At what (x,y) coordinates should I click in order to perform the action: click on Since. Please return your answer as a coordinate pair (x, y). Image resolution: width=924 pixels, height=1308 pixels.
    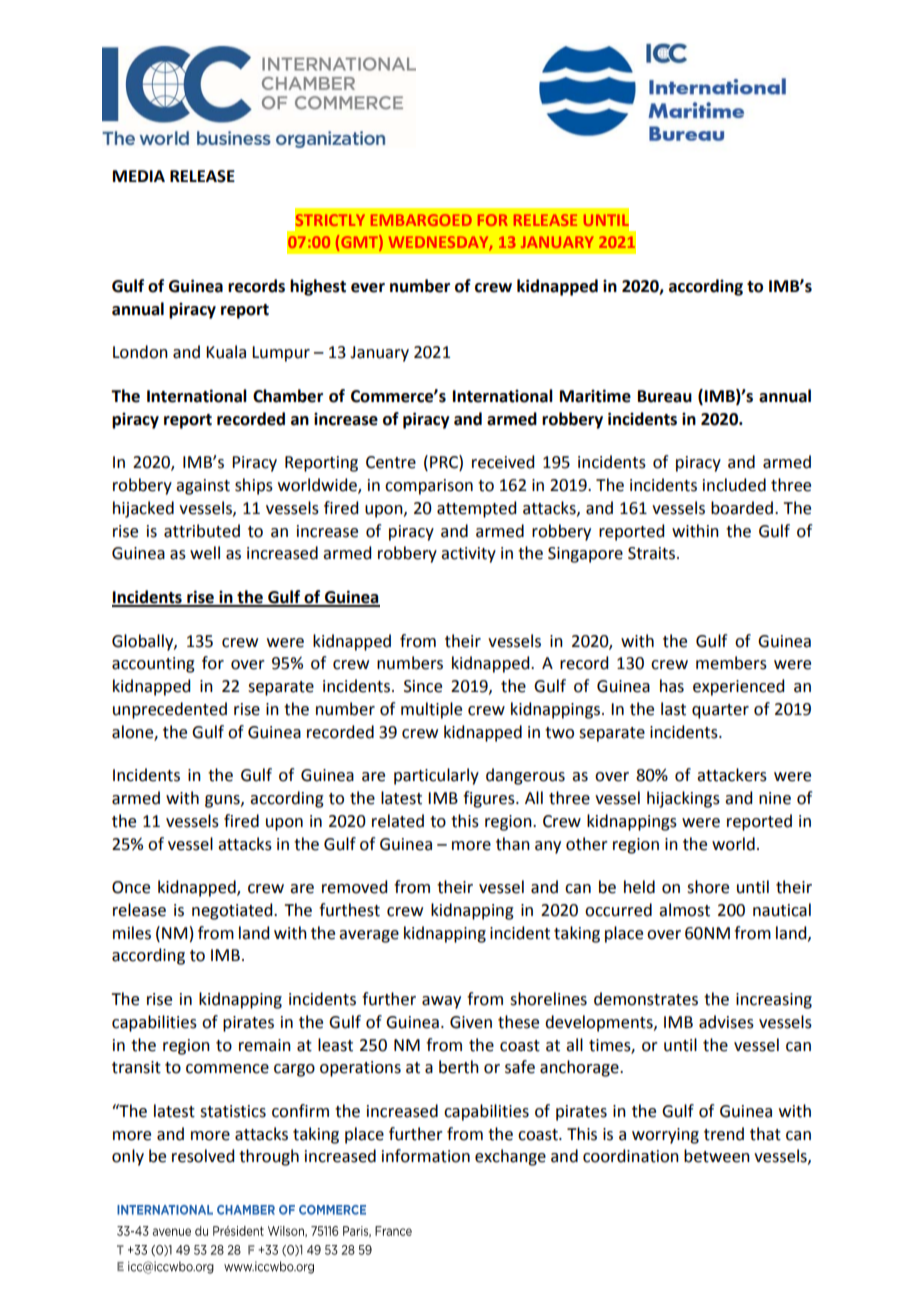
    Looking at the image, I should click on (423, 686).
